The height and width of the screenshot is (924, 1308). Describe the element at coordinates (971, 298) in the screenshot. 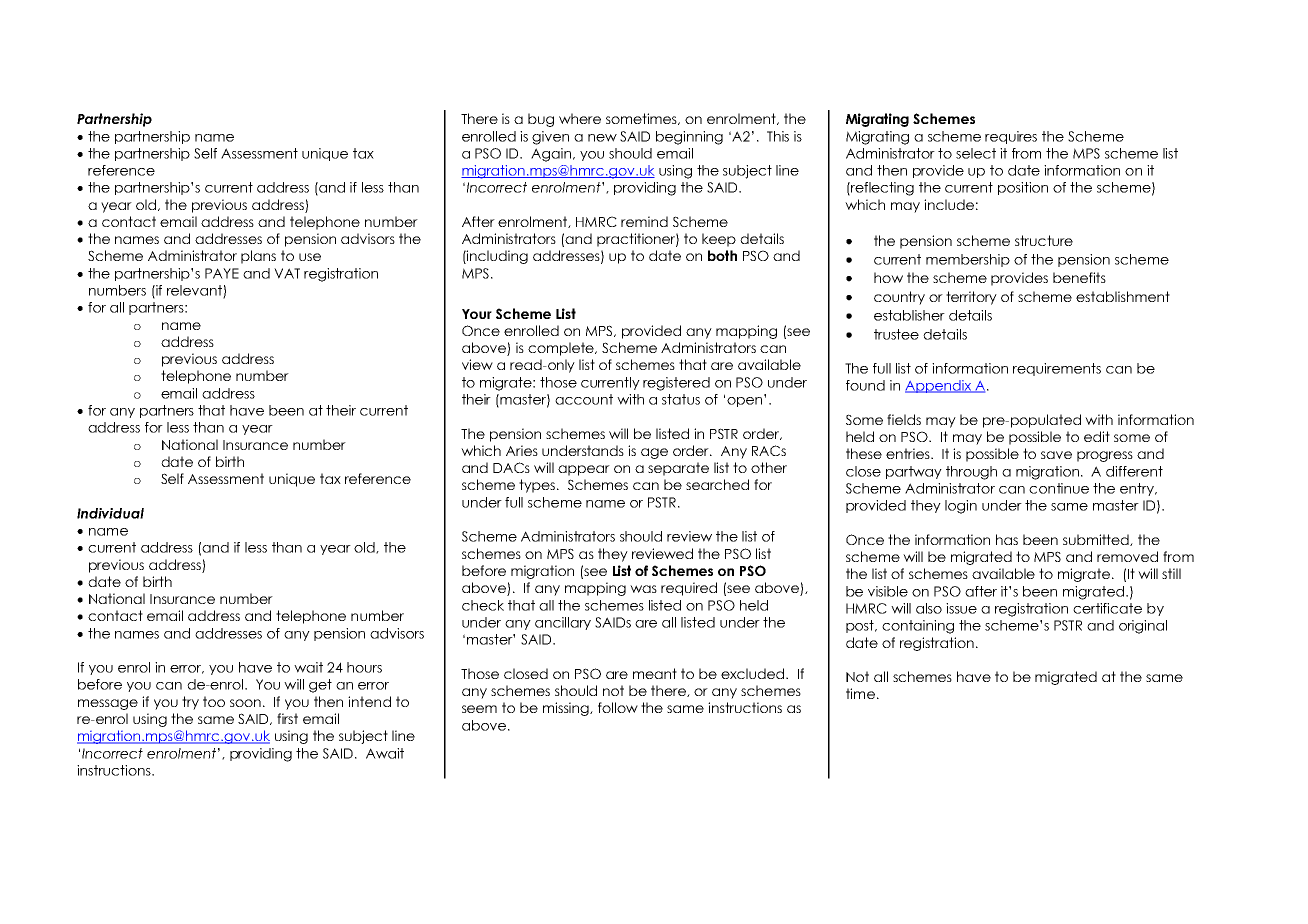

I see `territory` at that location.
